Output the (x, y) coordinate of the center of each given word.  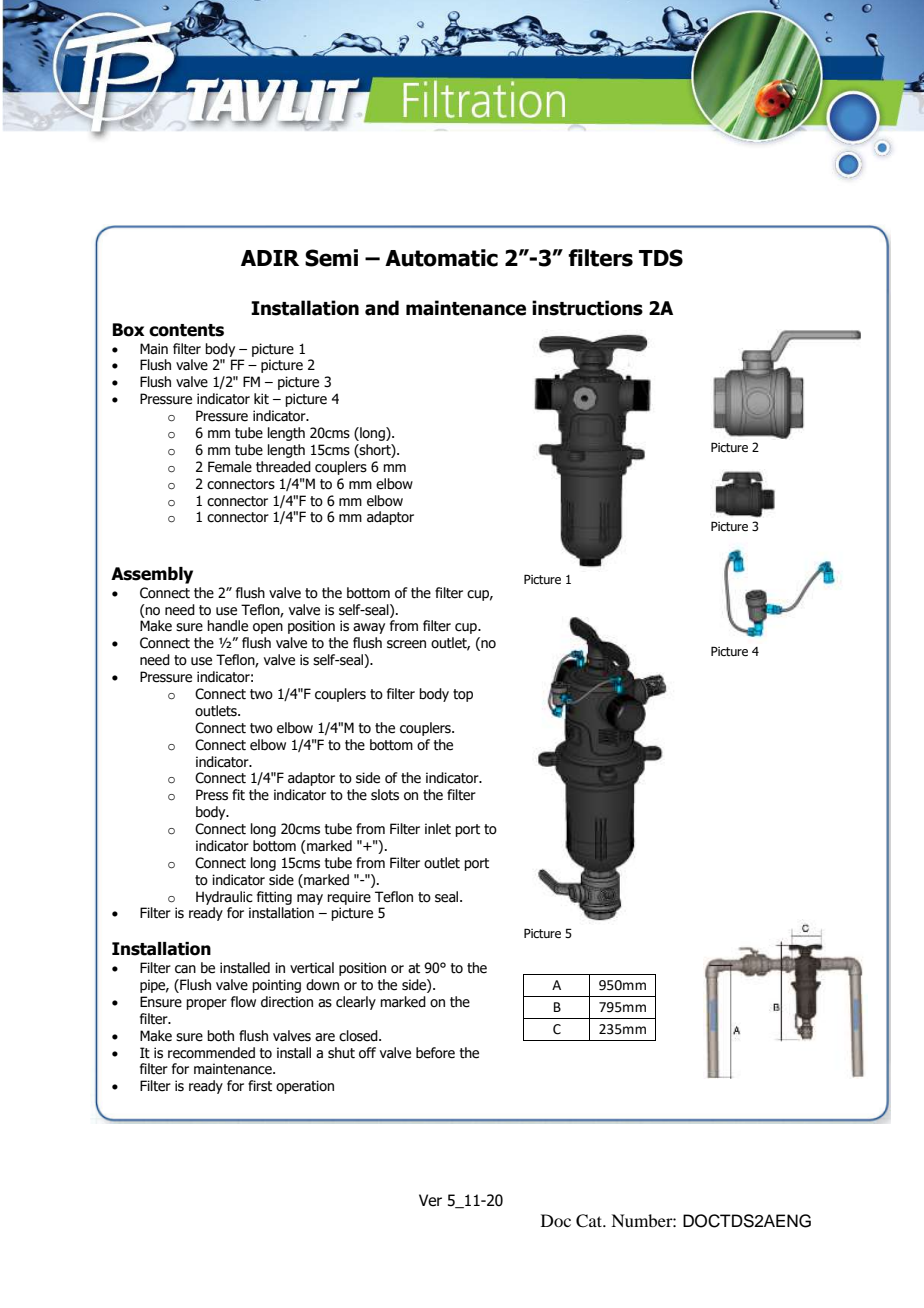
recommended (211, 1053)
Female (230, 467)
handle (227, 626)
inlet (438, 829)
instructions (587, 308)
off (367, 1053)
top (463, 695)
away (369, 628)
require (349, 898)
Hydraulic (224, 898)
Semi (331, 258)
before (435, 1053)
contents (186, 330)
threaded (283, 467)
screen (406, 644)
